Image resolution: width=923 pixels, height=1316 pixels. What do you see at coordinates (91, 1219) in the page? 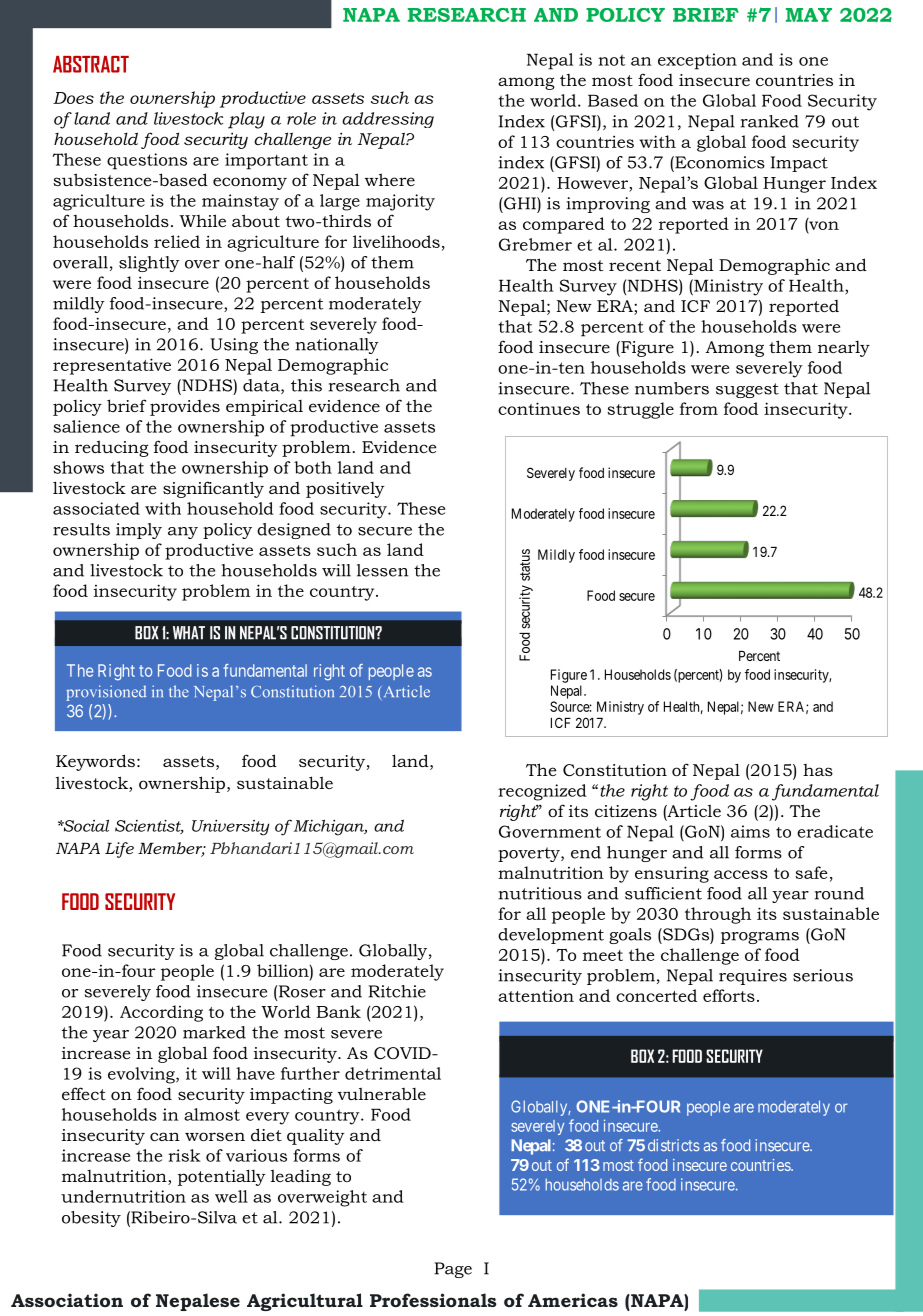
I see `obesity` at bounding box center [91, 1219].
